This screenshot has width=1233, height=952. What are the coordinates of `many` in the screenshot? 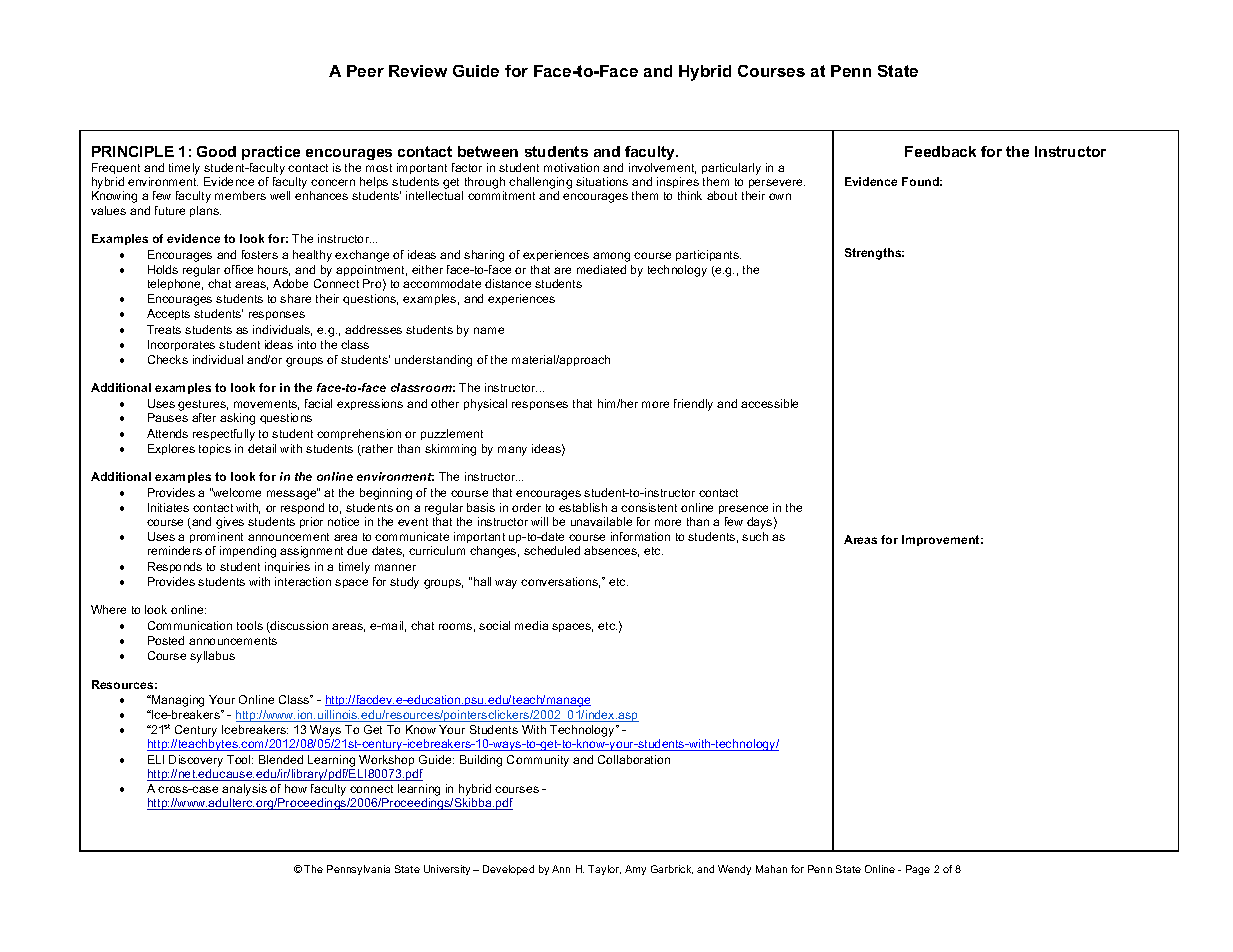 It's located at (512, 451).
